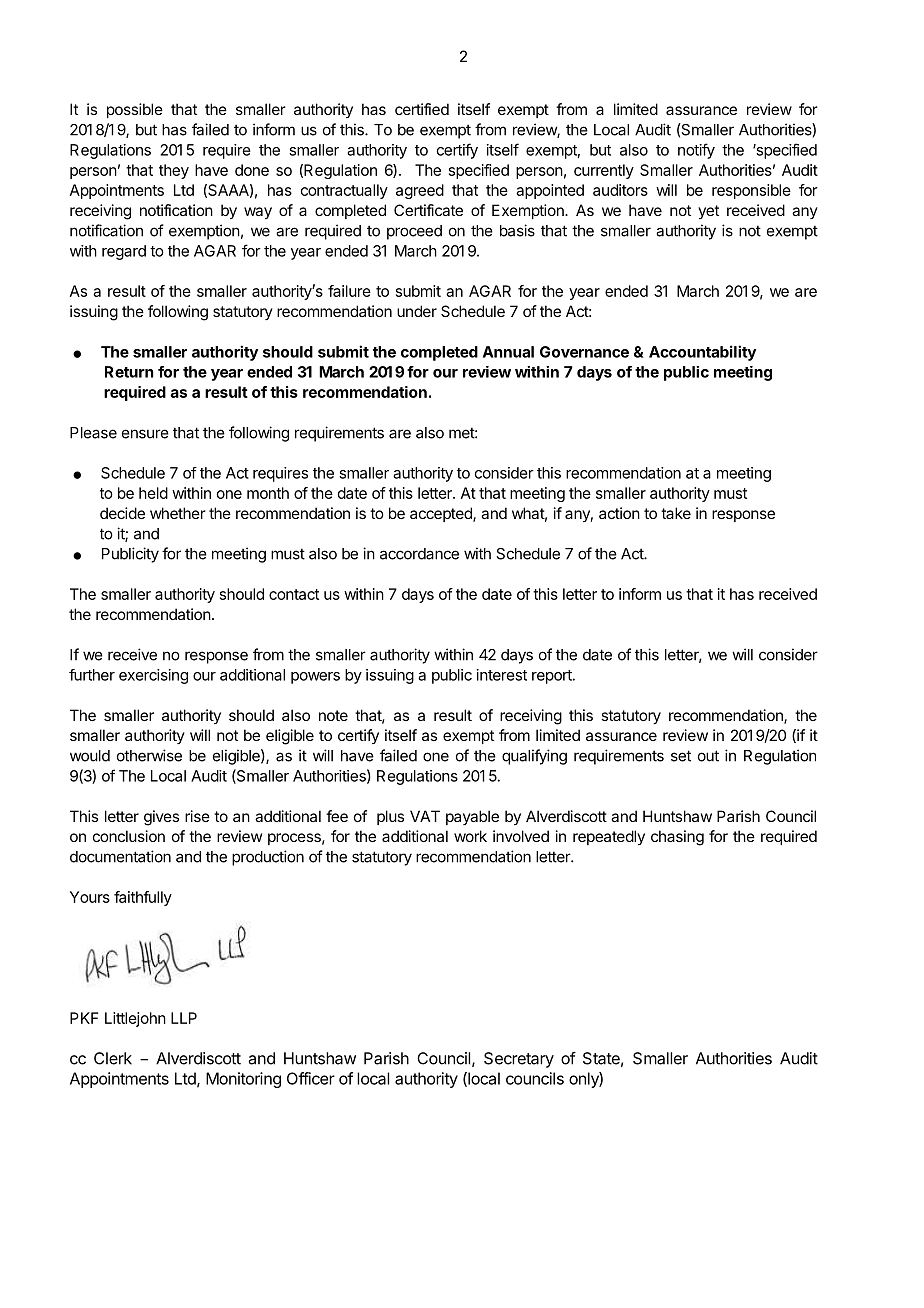 The image size is (924, 1308). What do you see at coordinates (422, 109) in the screenshot?
I see `certified` at bounding box center [422, 109].
